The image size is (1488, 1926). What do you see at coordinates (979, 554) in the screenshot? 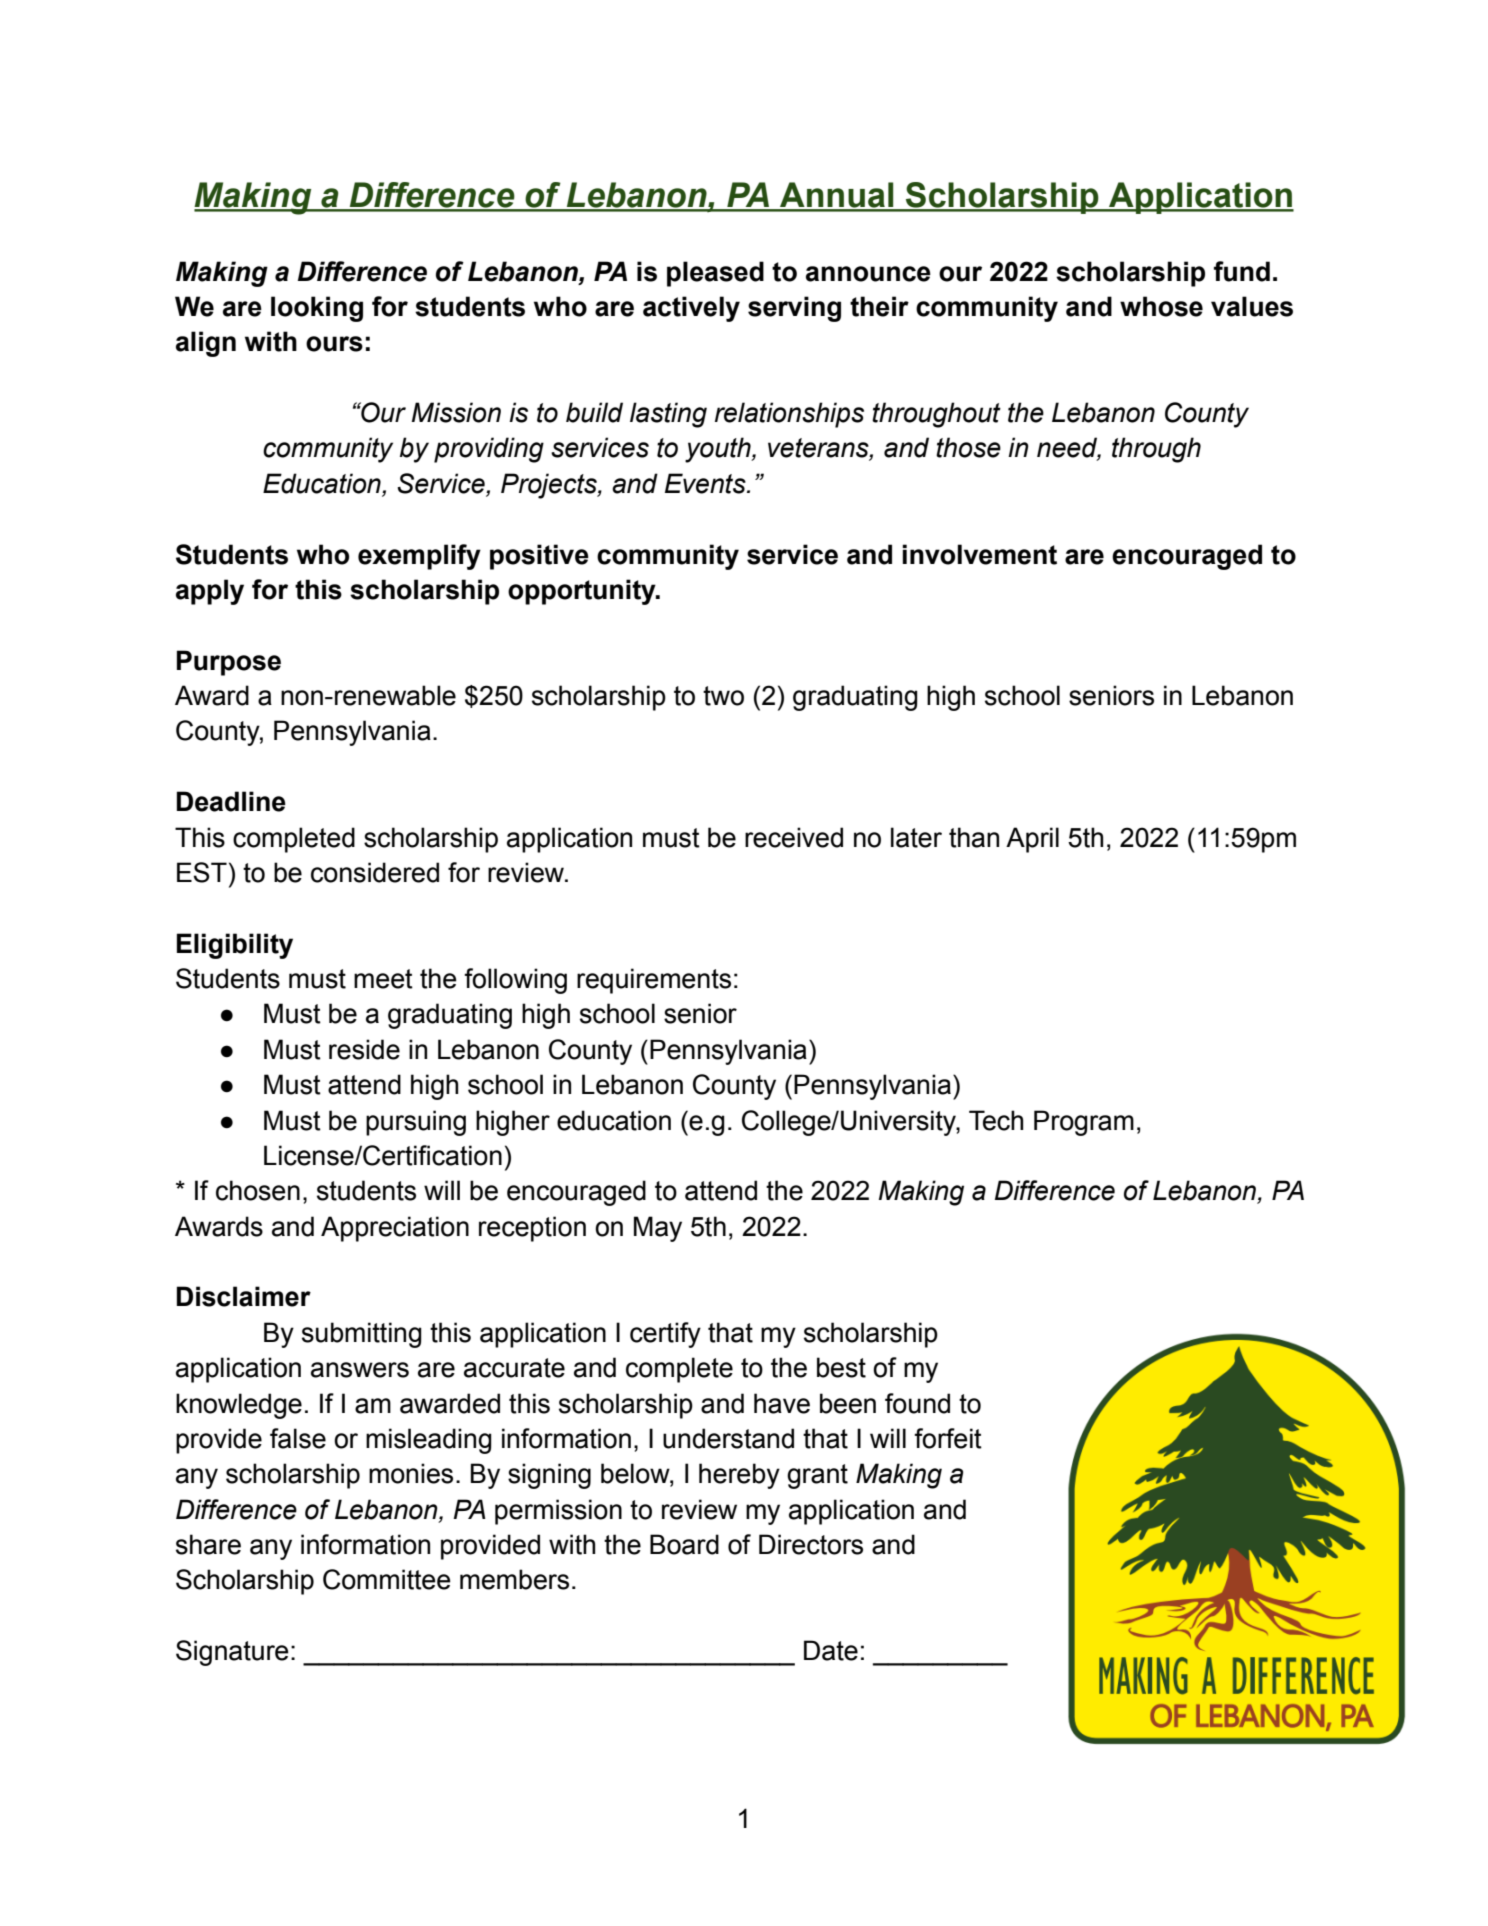
I see `involvement` at bounding box center [979, 554].
